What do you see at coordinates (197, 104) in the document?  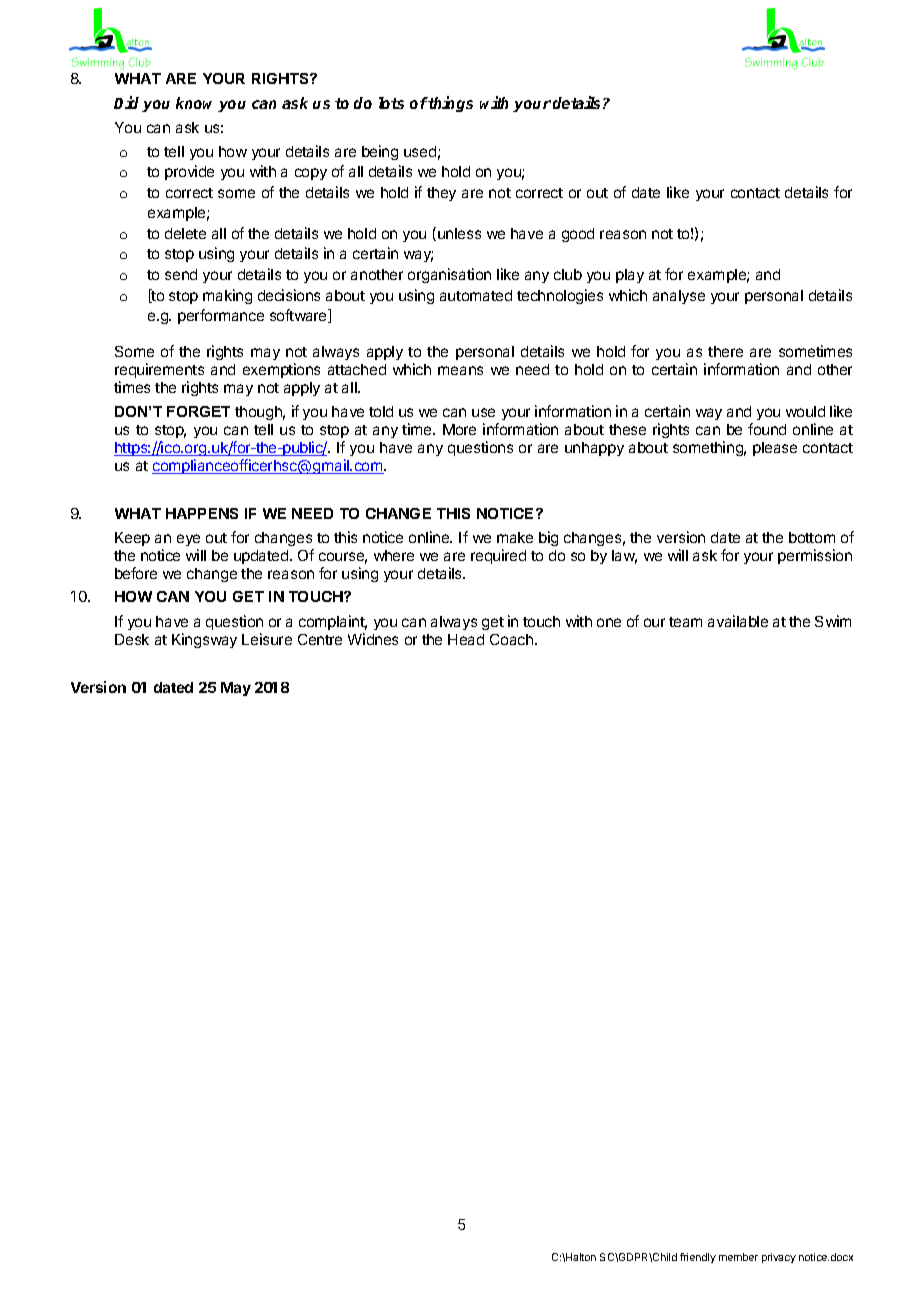 I see `know` at bounding box center [197, 104].
